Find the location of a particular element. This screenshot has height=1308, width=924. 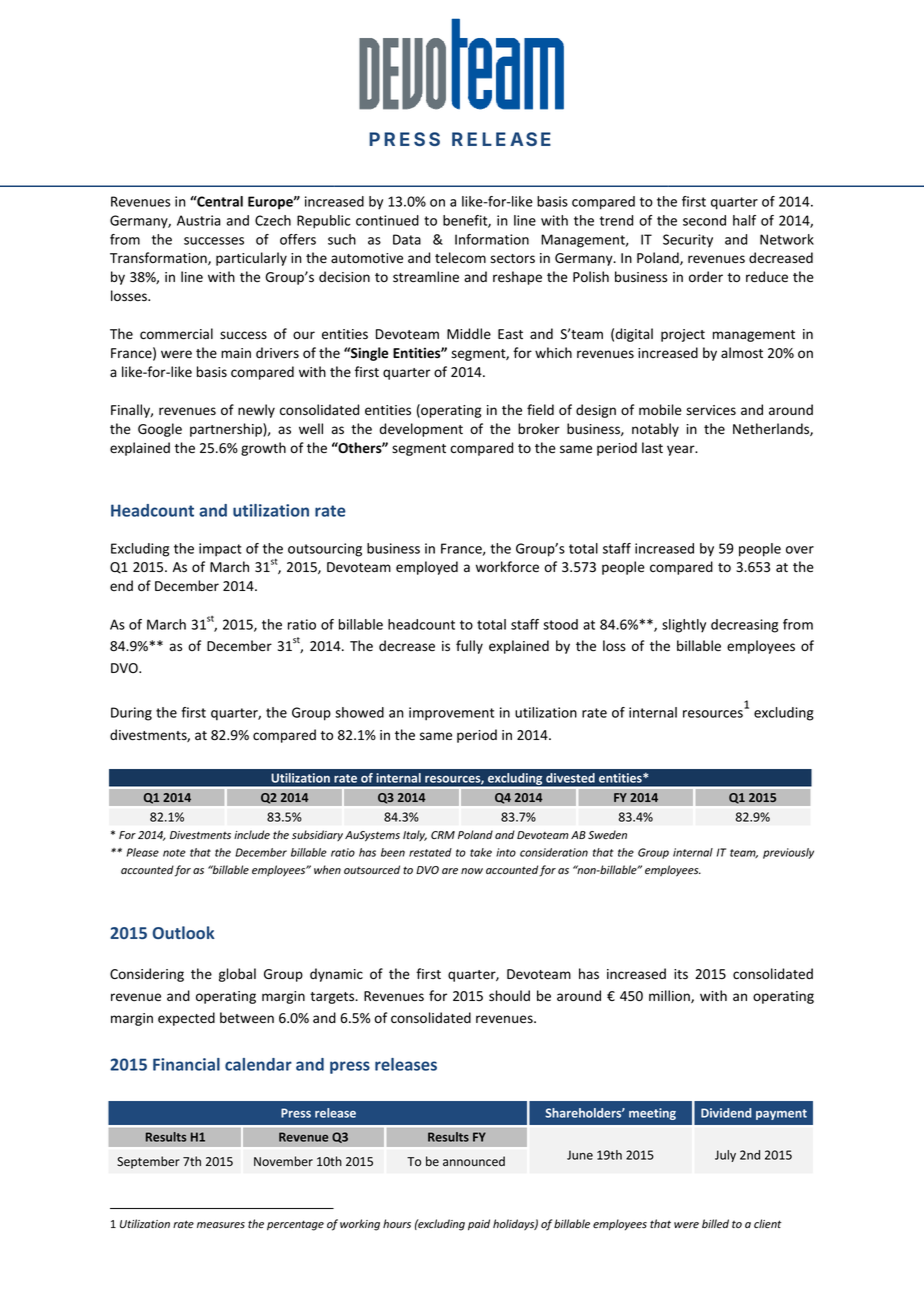

July is located at coordinates (725, 1156).
